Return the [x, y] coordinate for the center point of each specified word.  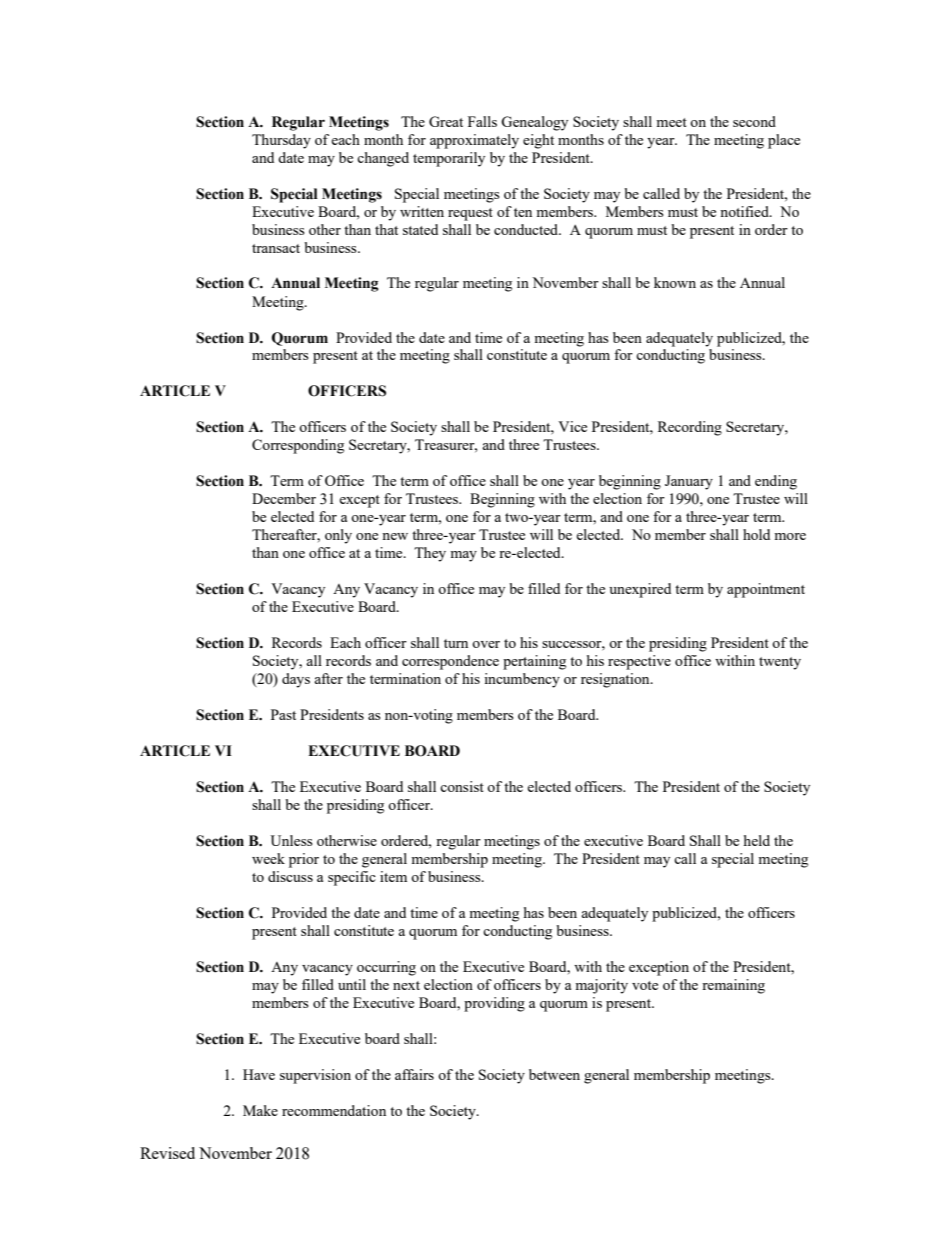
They [430, 554]
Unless [291, 840]
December [284, 498]
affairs [414, 1074]
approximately [474, 141]
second [754, 121]
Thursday [281, 141]
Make [260, 1110]
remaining [733, 986]
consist [462, 786]
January [689, 482]
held [757, 840]
